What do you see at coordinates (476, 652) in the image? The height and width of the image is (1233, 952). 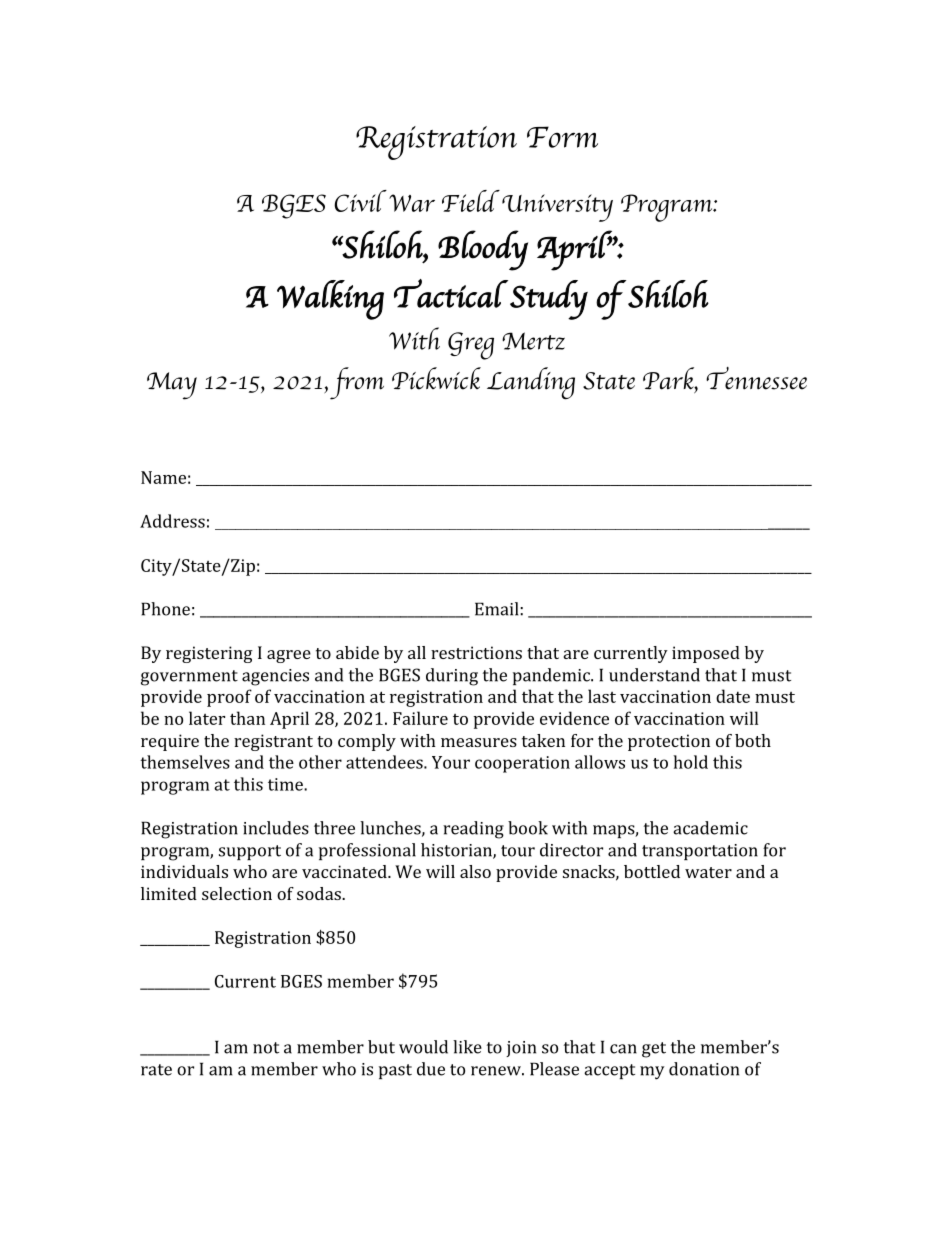 I see `restrictions` at bounding box center [476, 652].
